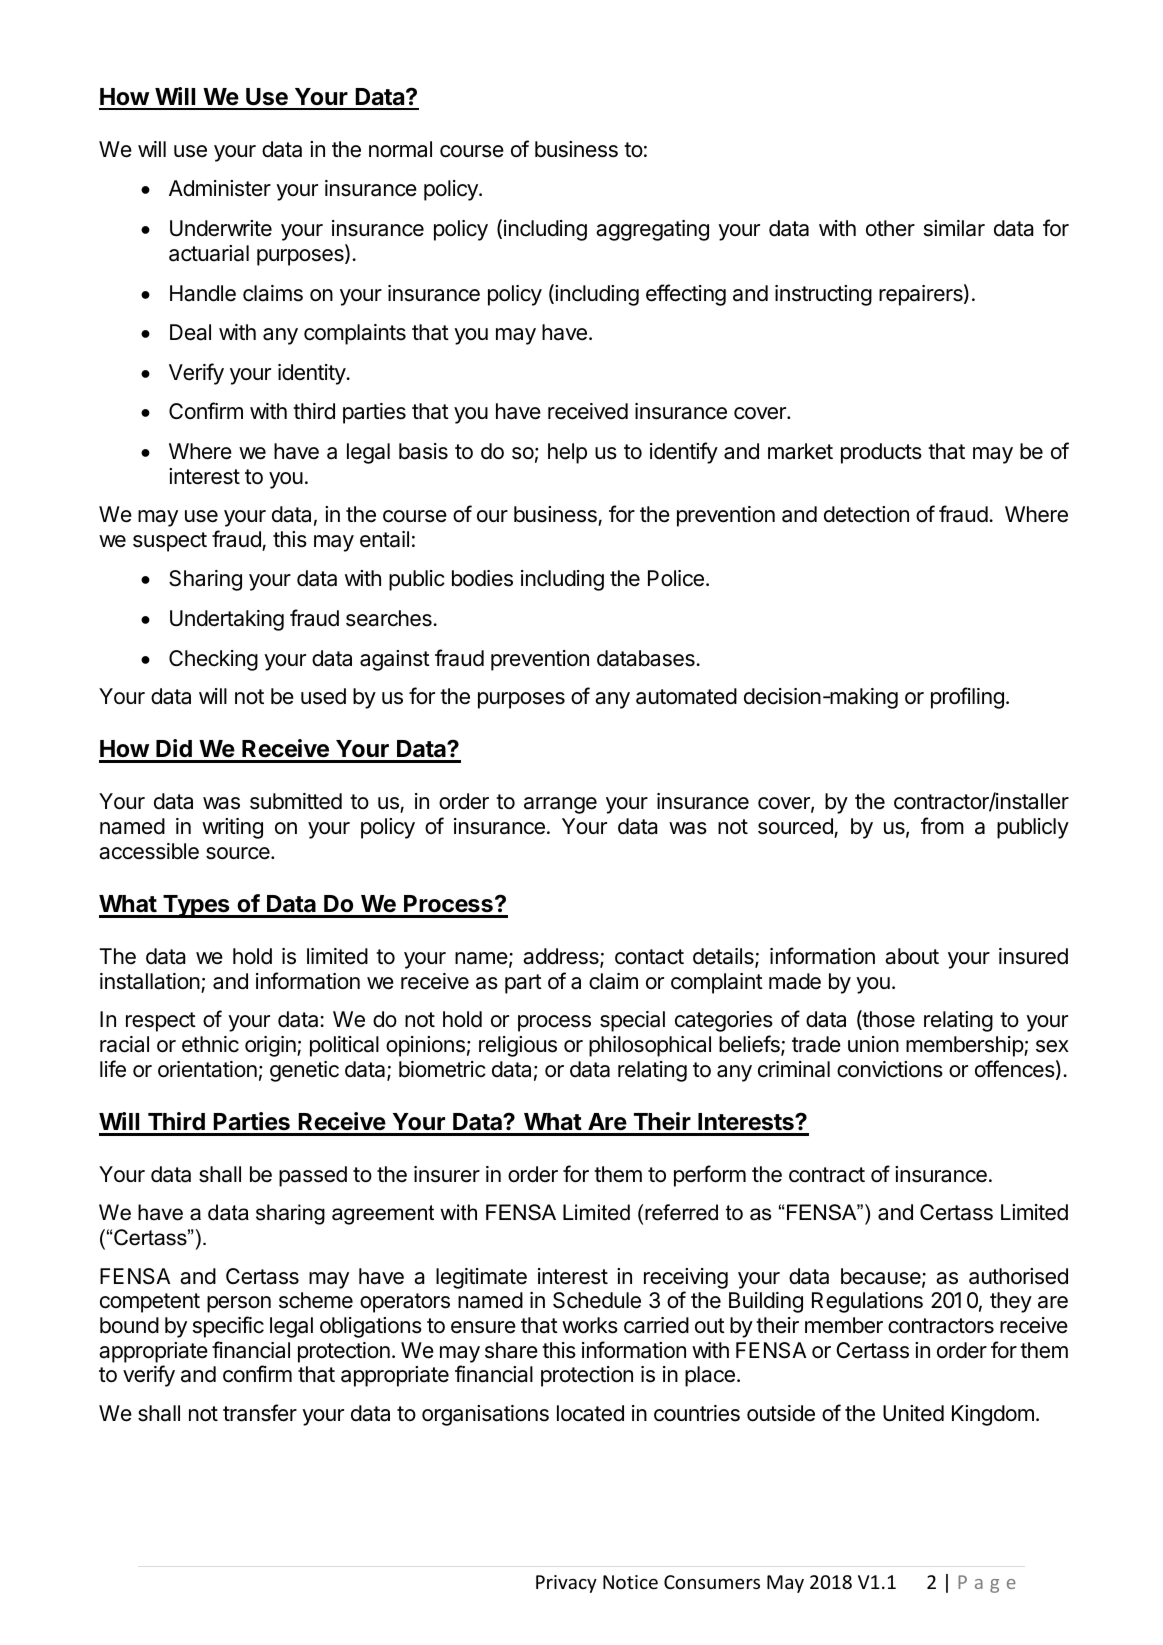  Describe the element at coordinates (213, 660) in the page. I see `Checking` at that location.
